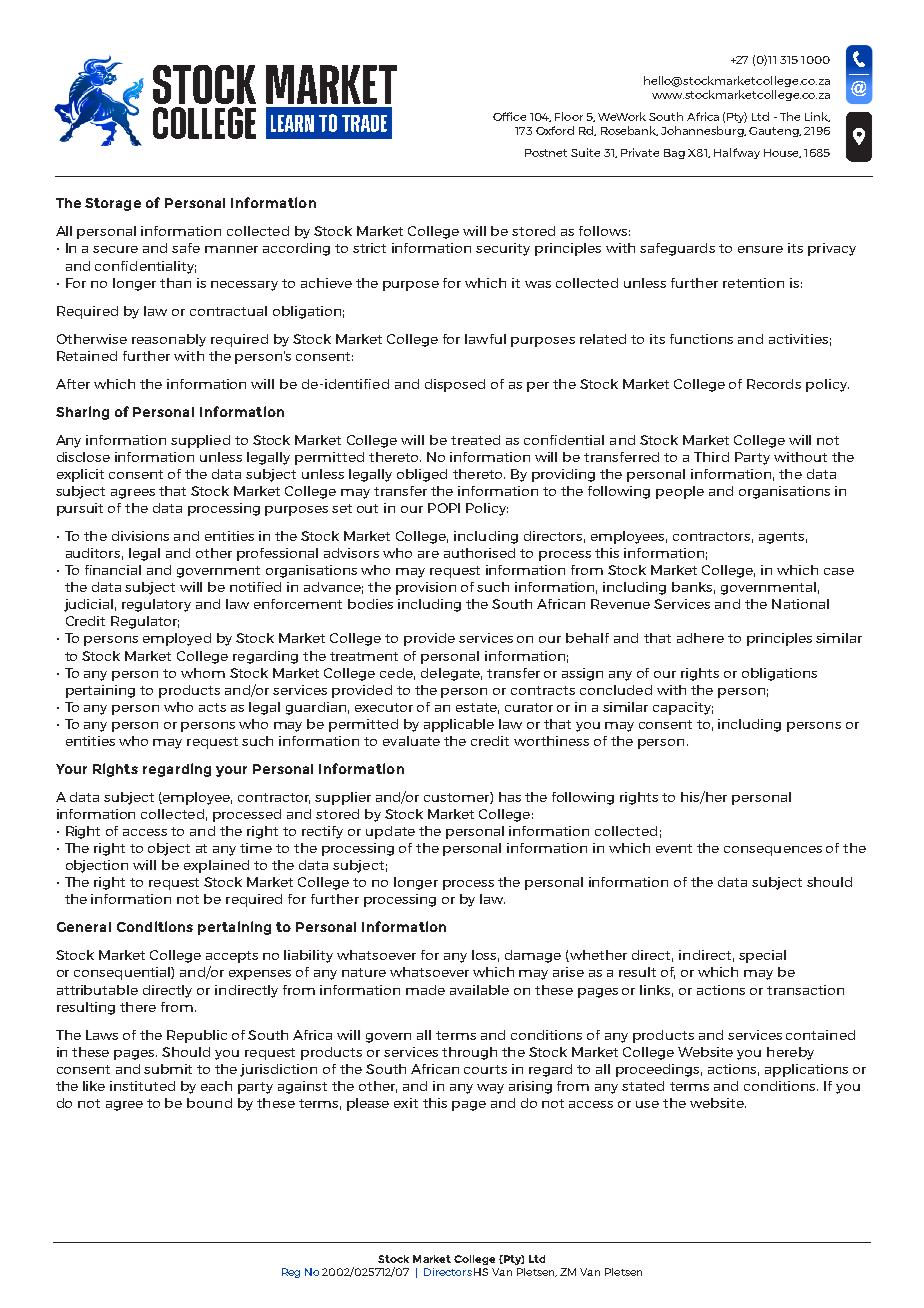 This page has width=924, height=1308. Describe the element at coordinates (113, 204) in the page. I see `Storage` at that location.
